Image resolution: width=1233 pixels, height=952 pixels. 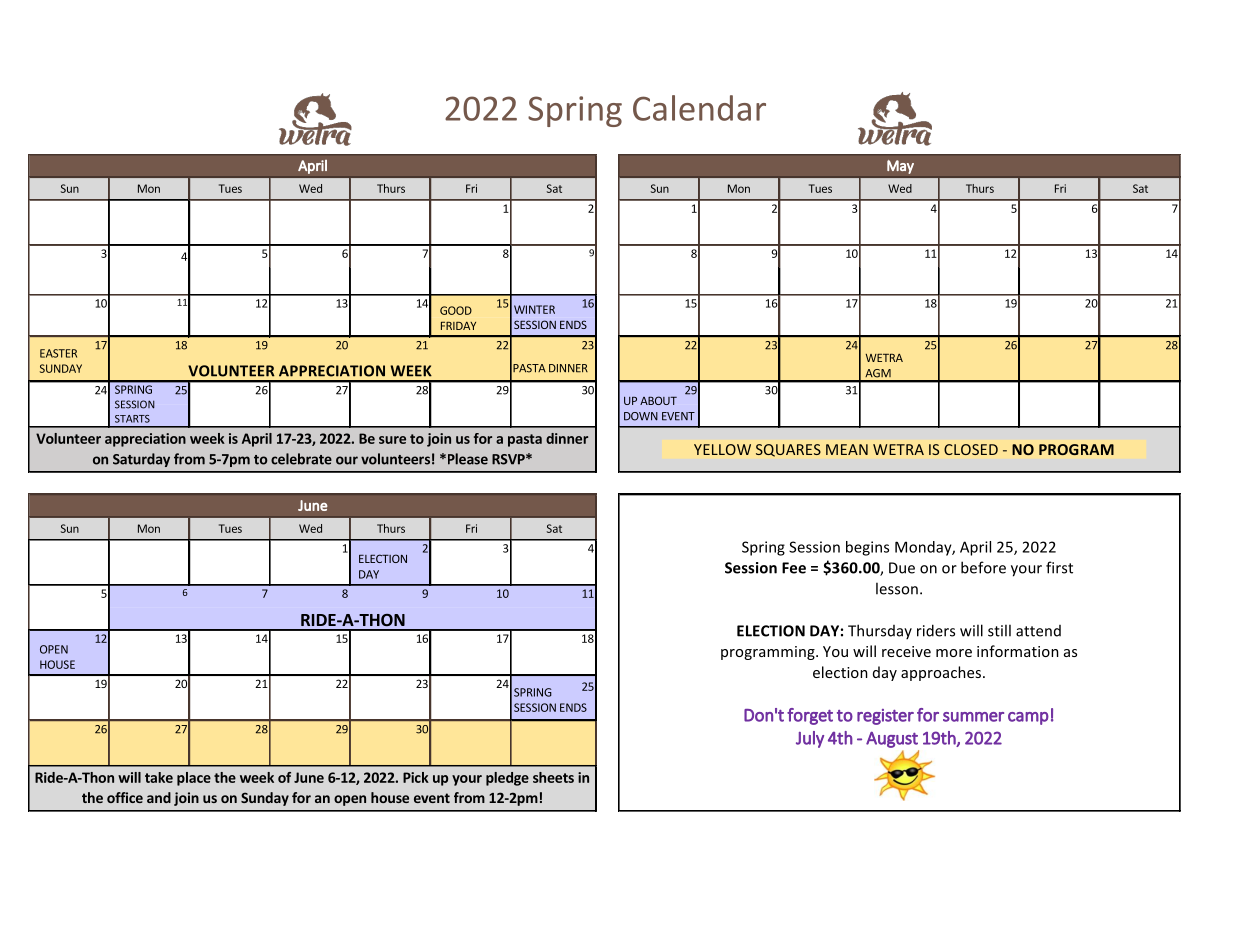 I want to click on GOOD, so click(x=456, y=310).
